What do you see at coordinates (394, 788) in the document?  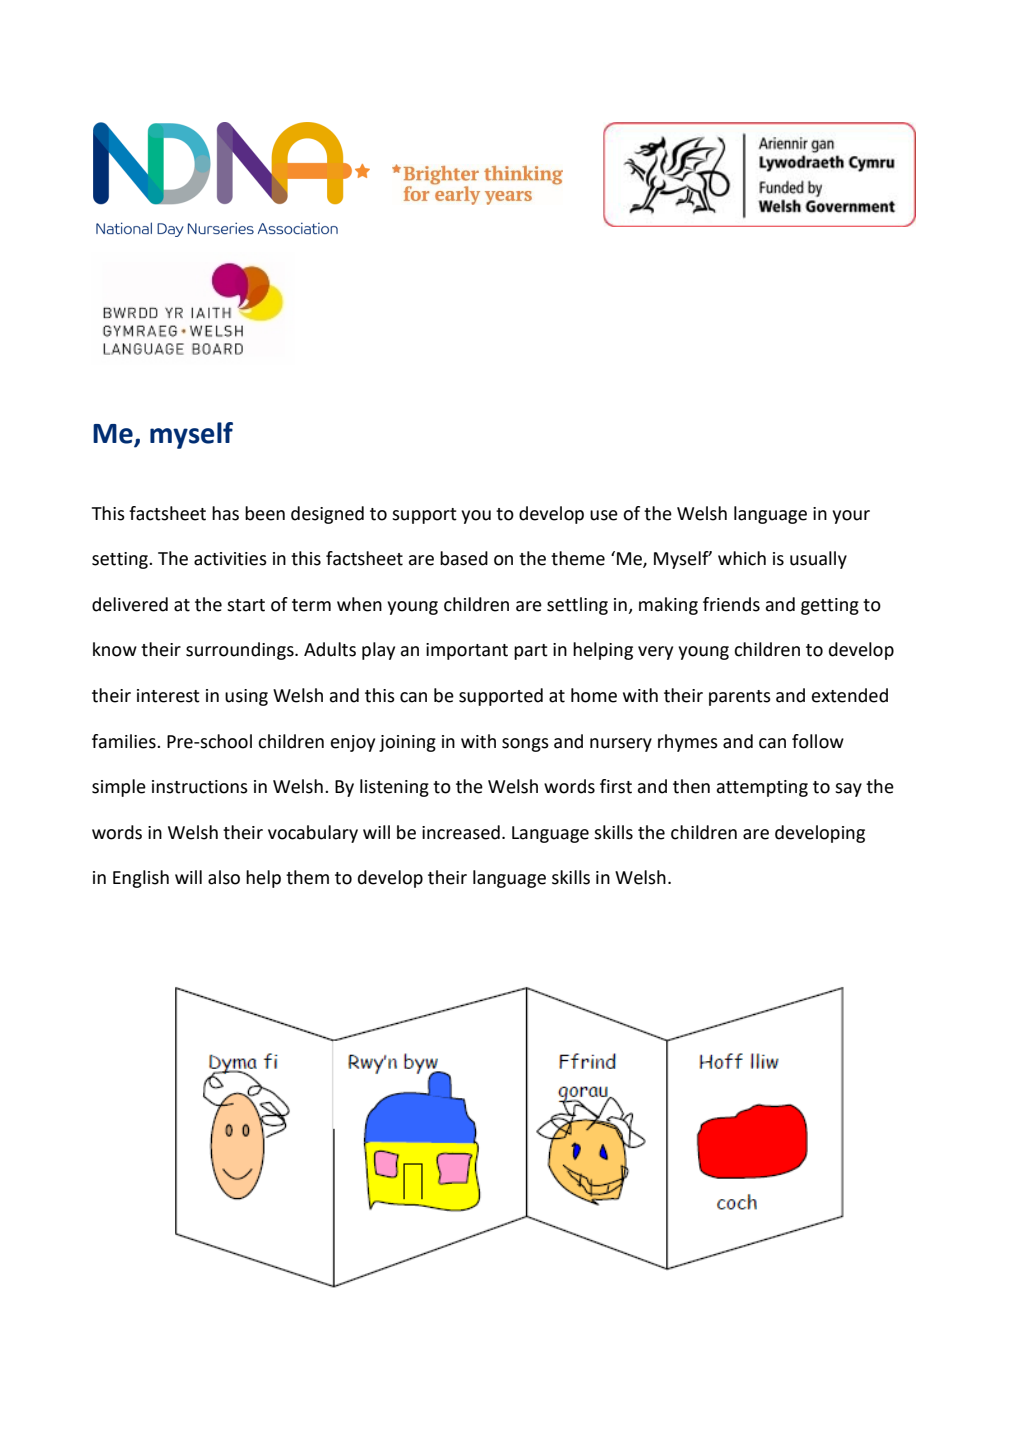 I see `listening` at bounding box center [394, 788].
